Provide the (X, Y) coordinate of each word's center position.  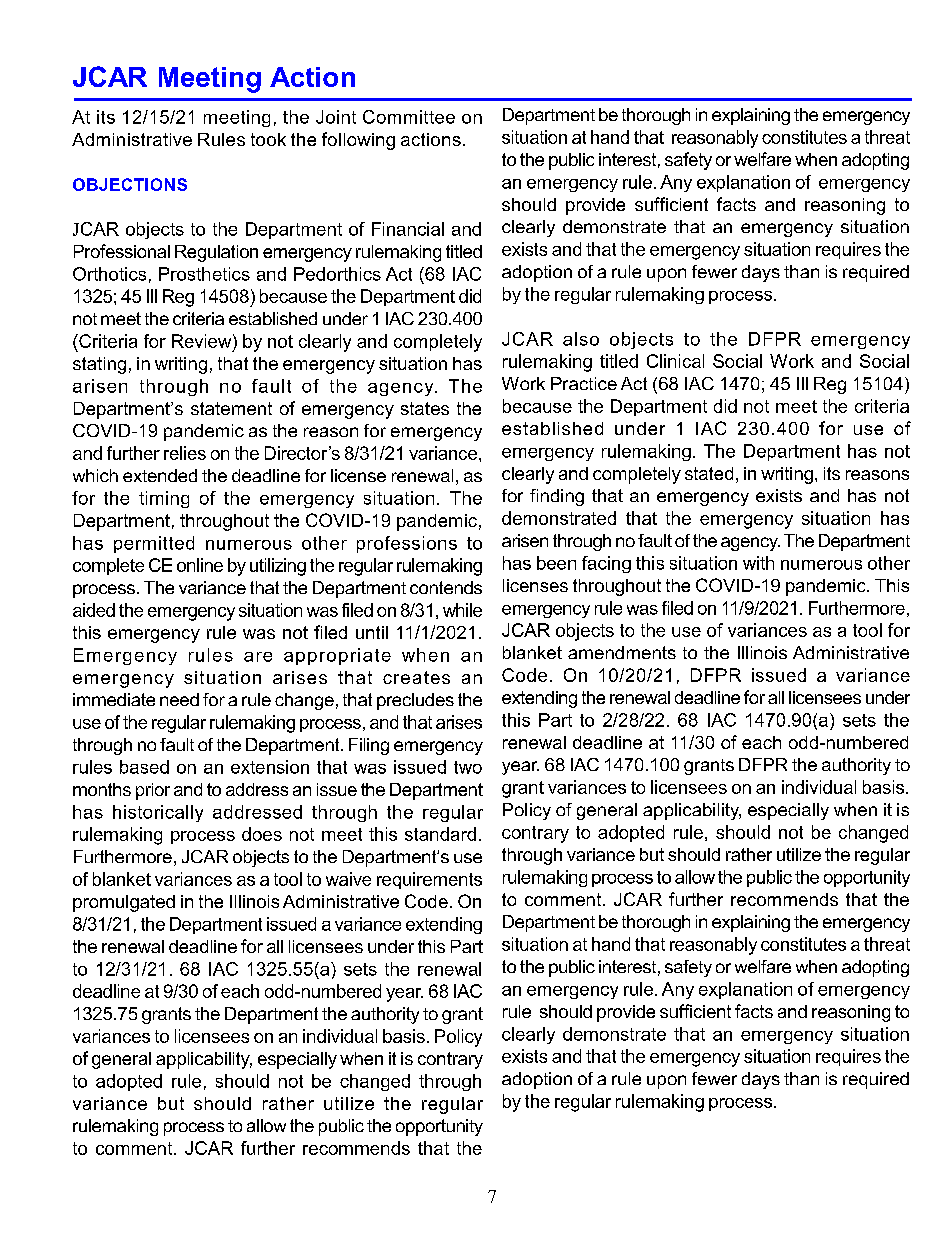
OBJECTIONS (130, 184)
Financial (408, 229)
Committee (409, 117)
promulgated (124, 903)
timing (164, 499)
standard (440, 834)
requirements (429, 880)
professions (407, 544)
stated (709, 473)
